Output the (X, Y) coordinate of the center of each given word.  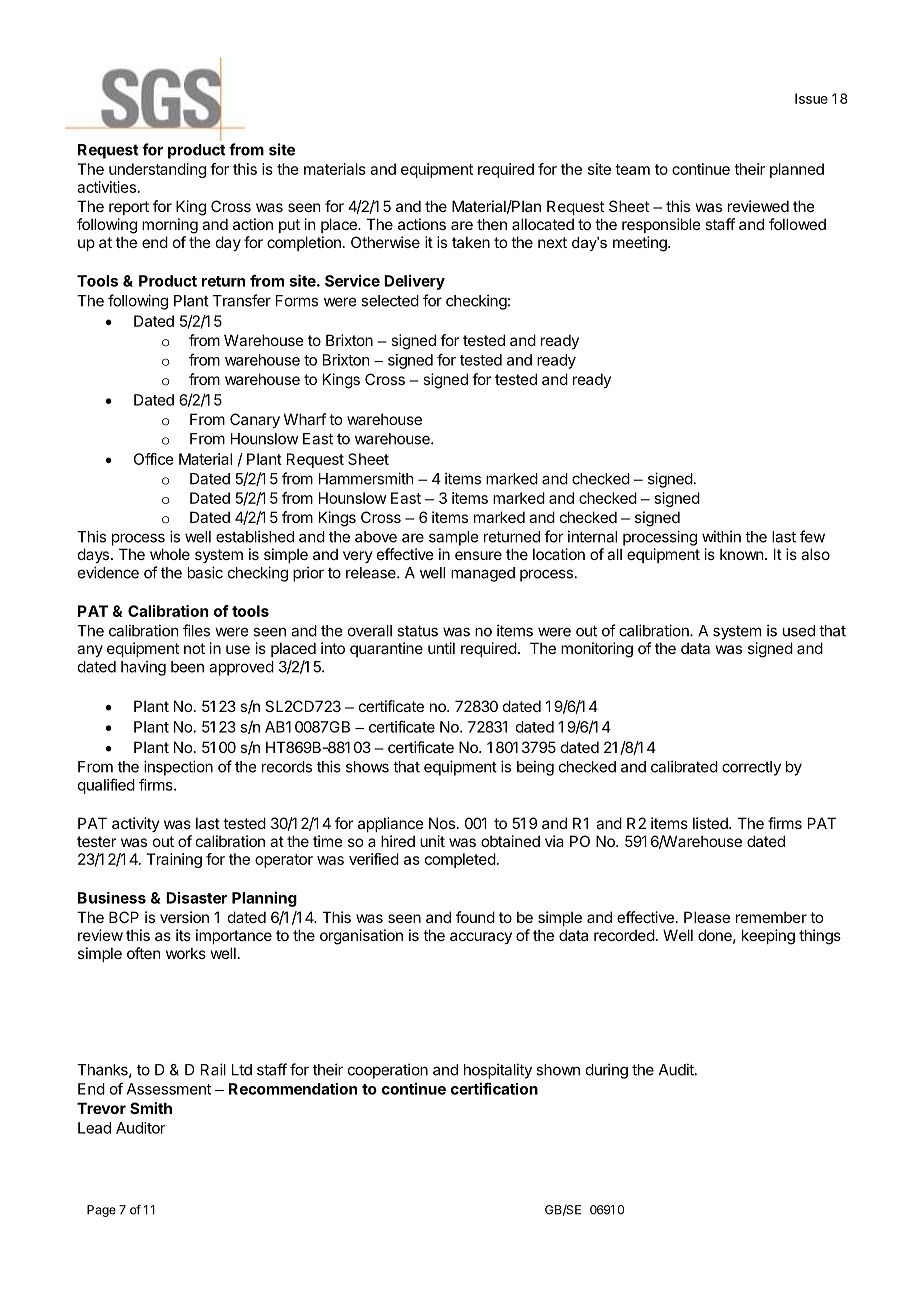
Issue (811, 98)
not (194, 648)
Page (101, 1211)
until (441, 648)
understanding (157, 170)
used (799, 631)
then (492, 224)
